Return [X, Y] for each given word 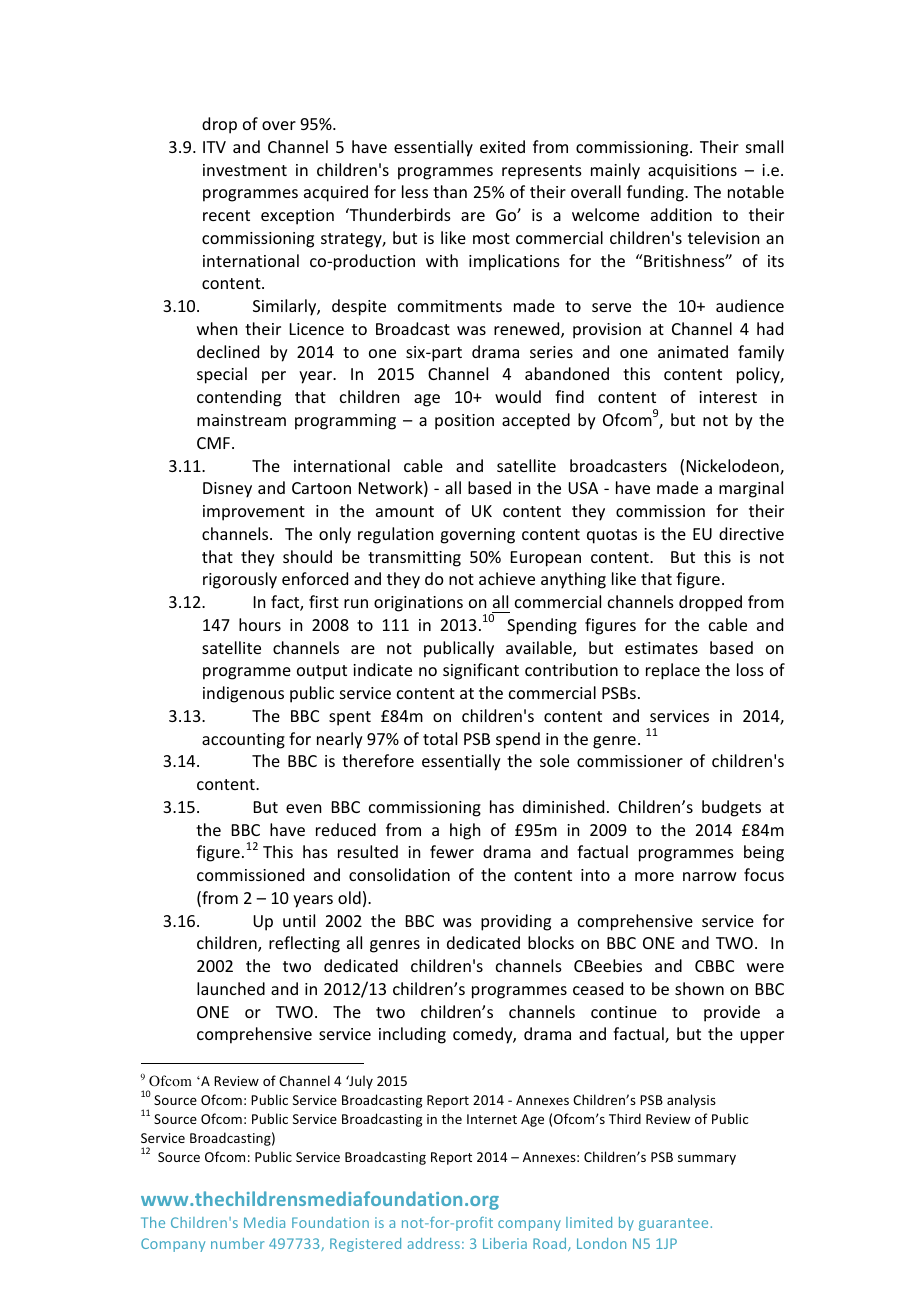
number [237, 1243]
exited [502, 146]
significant [481, 671]
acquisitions [692, 172]
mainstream [241, 420]
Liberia [505, 1243]
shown [699, 988]
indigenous [243, 694]
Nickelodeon [734, 467]
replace [673, 671]
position [464, 422]
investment [245, 170]
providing [516, 922]
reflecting [304, 944]
